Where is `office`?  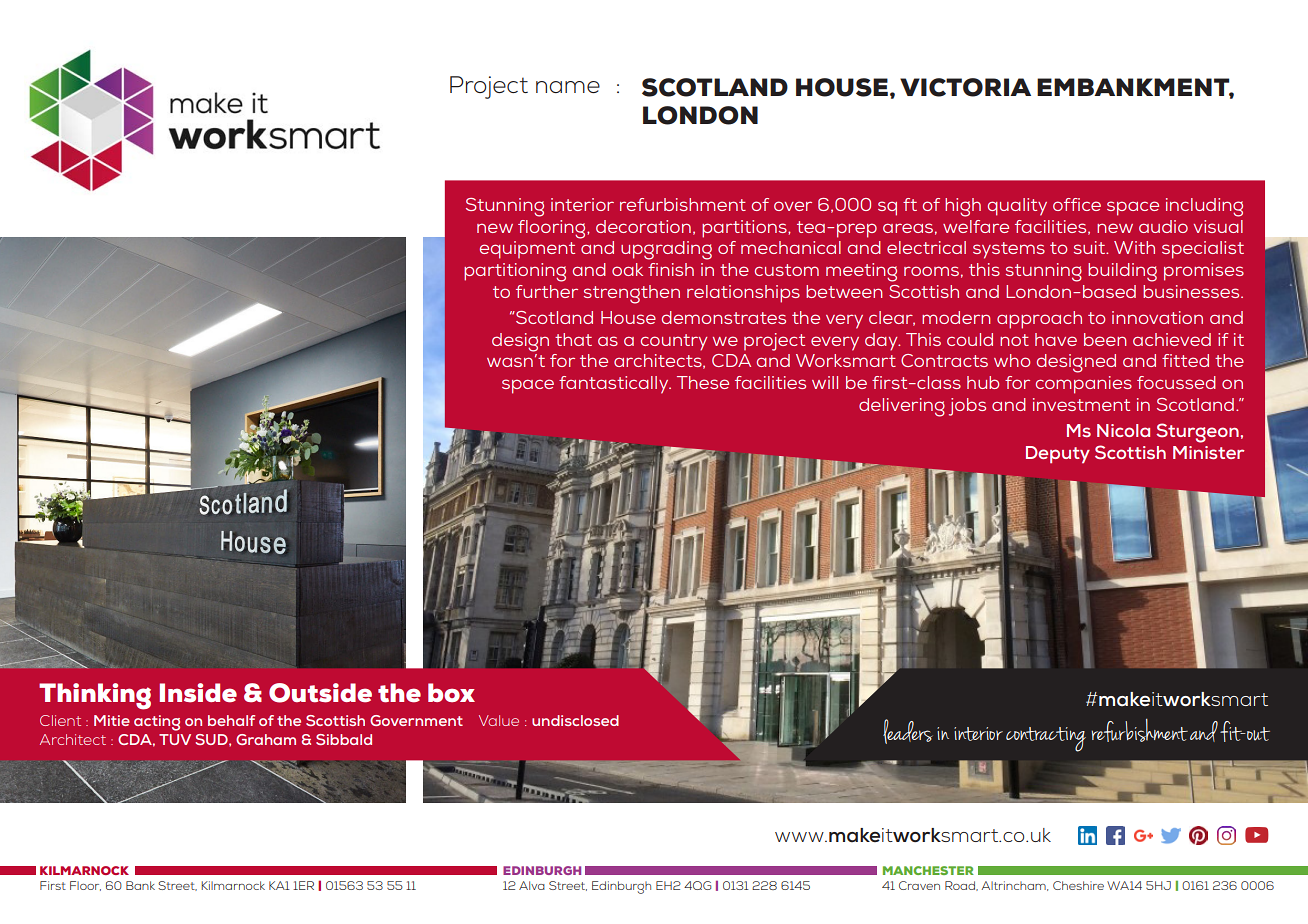 office is located at coordinates (1077, 204).
